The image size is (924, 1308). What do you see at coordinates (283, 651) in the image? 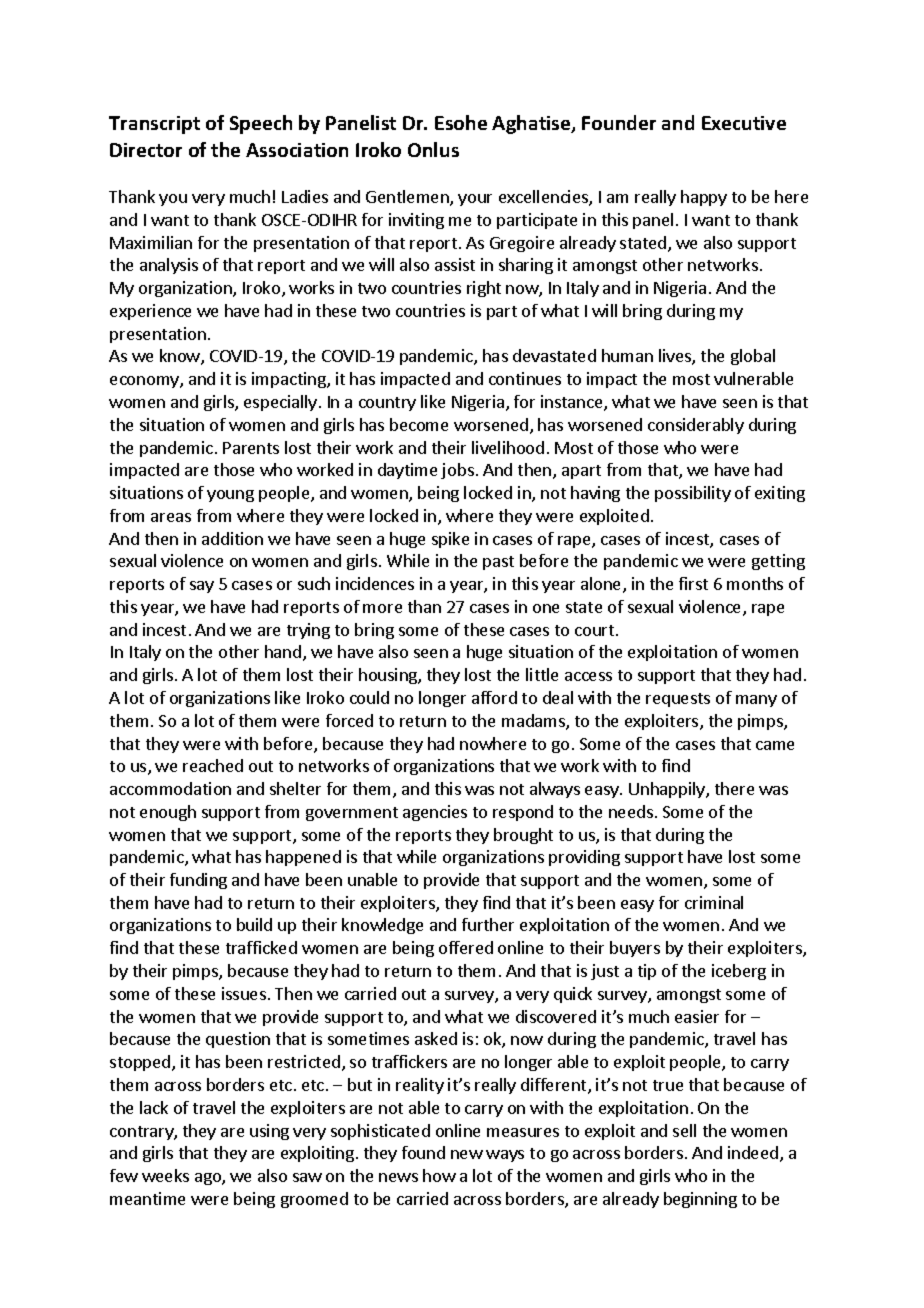
I see `hand` at bounding box center [283, 651].
